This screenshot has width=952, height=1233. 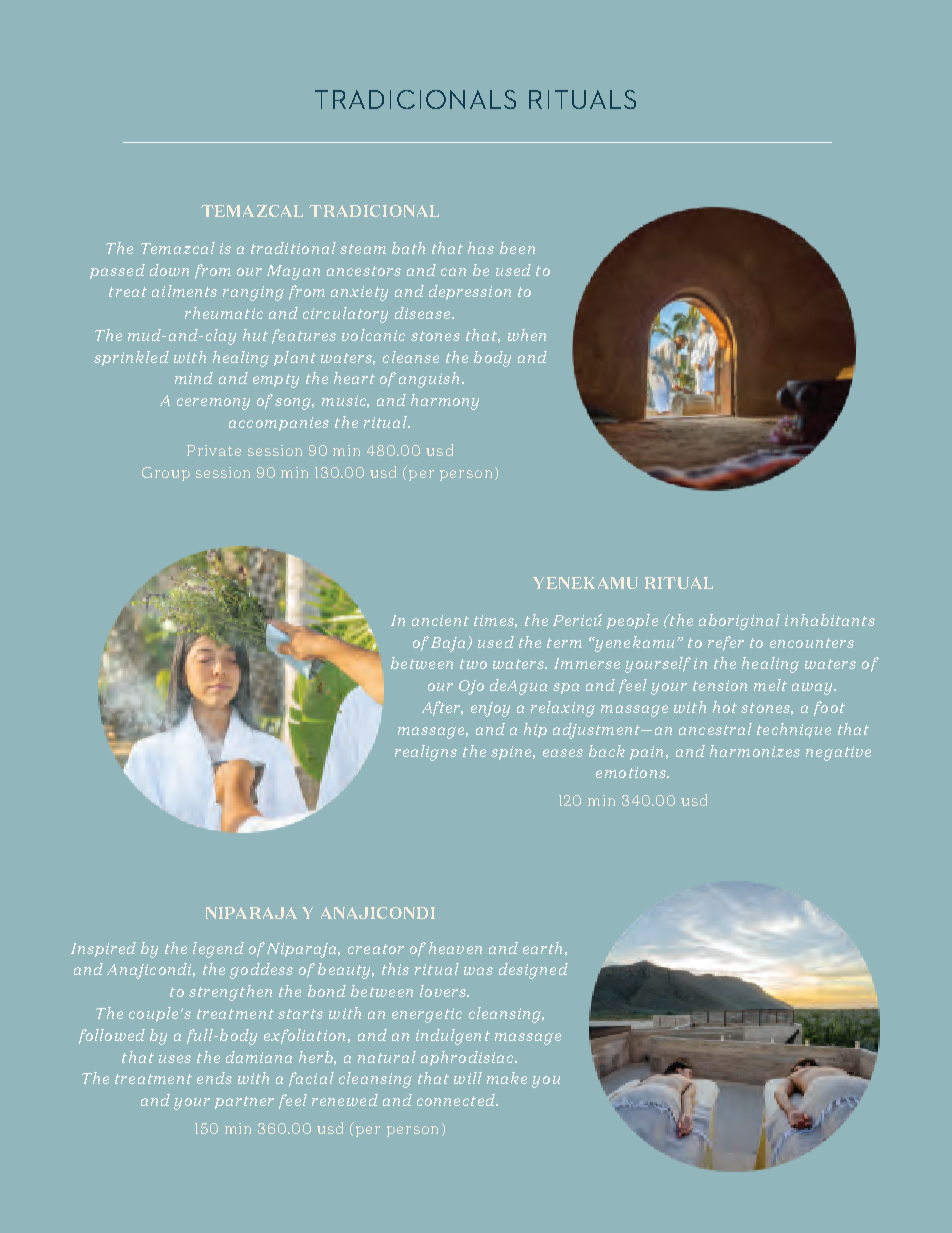 I want to click on melt, so click(x=770, y=685).
